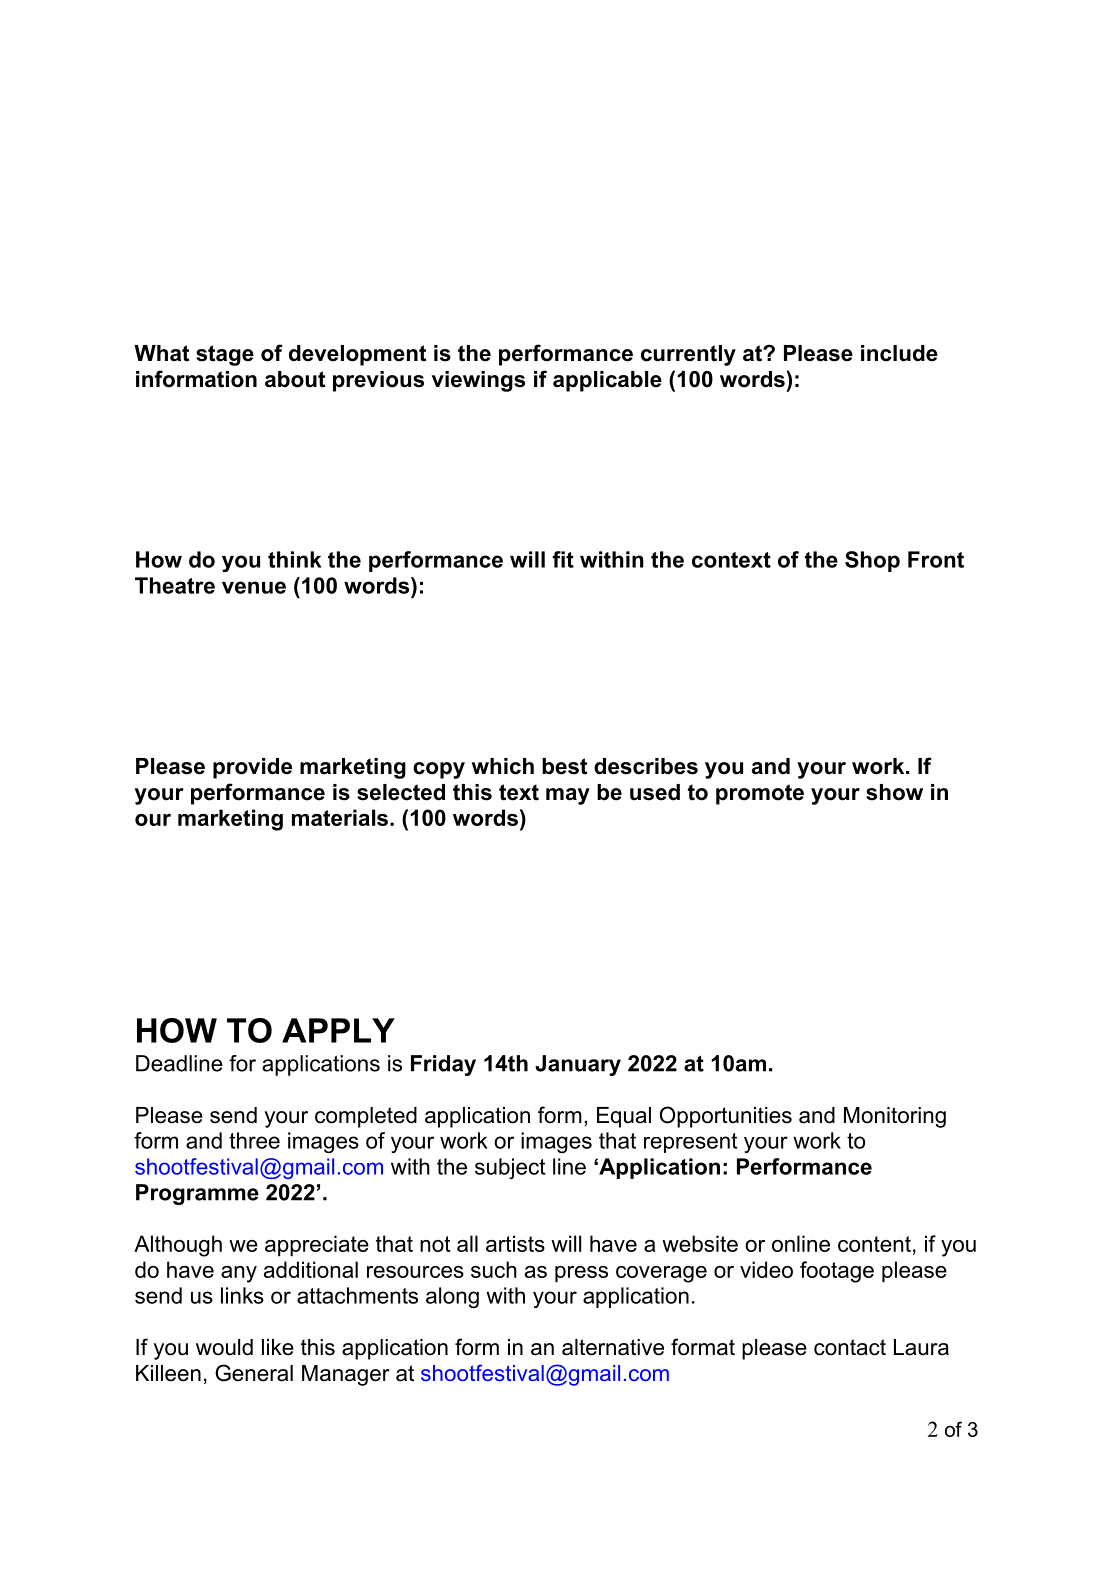  What do you see at coordinates (899, 353) in the document?
I see `include` at bounding box center [899, 353].
